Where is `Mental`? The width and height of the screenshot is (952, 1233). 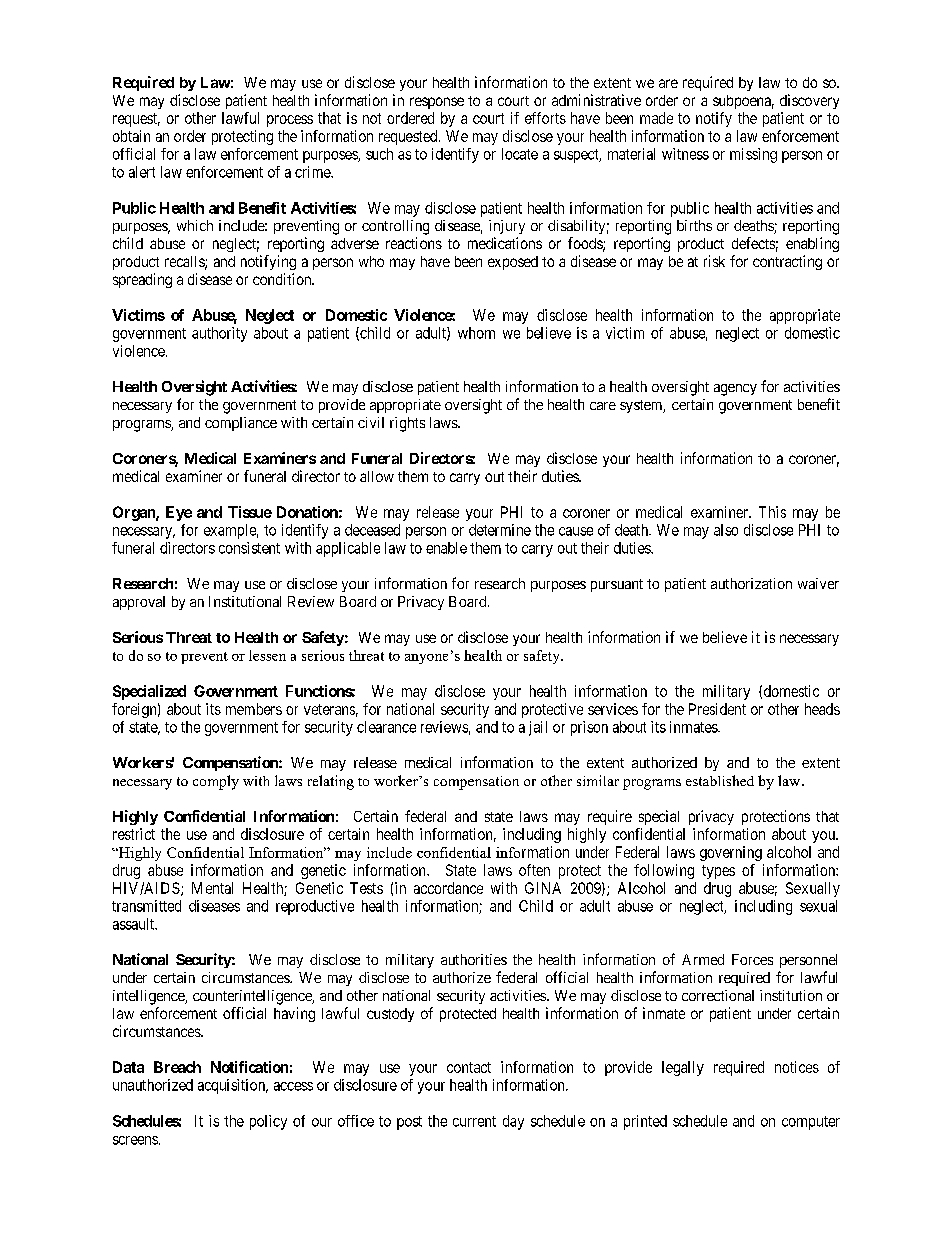 Mental is located at coordinates (212, 888).
